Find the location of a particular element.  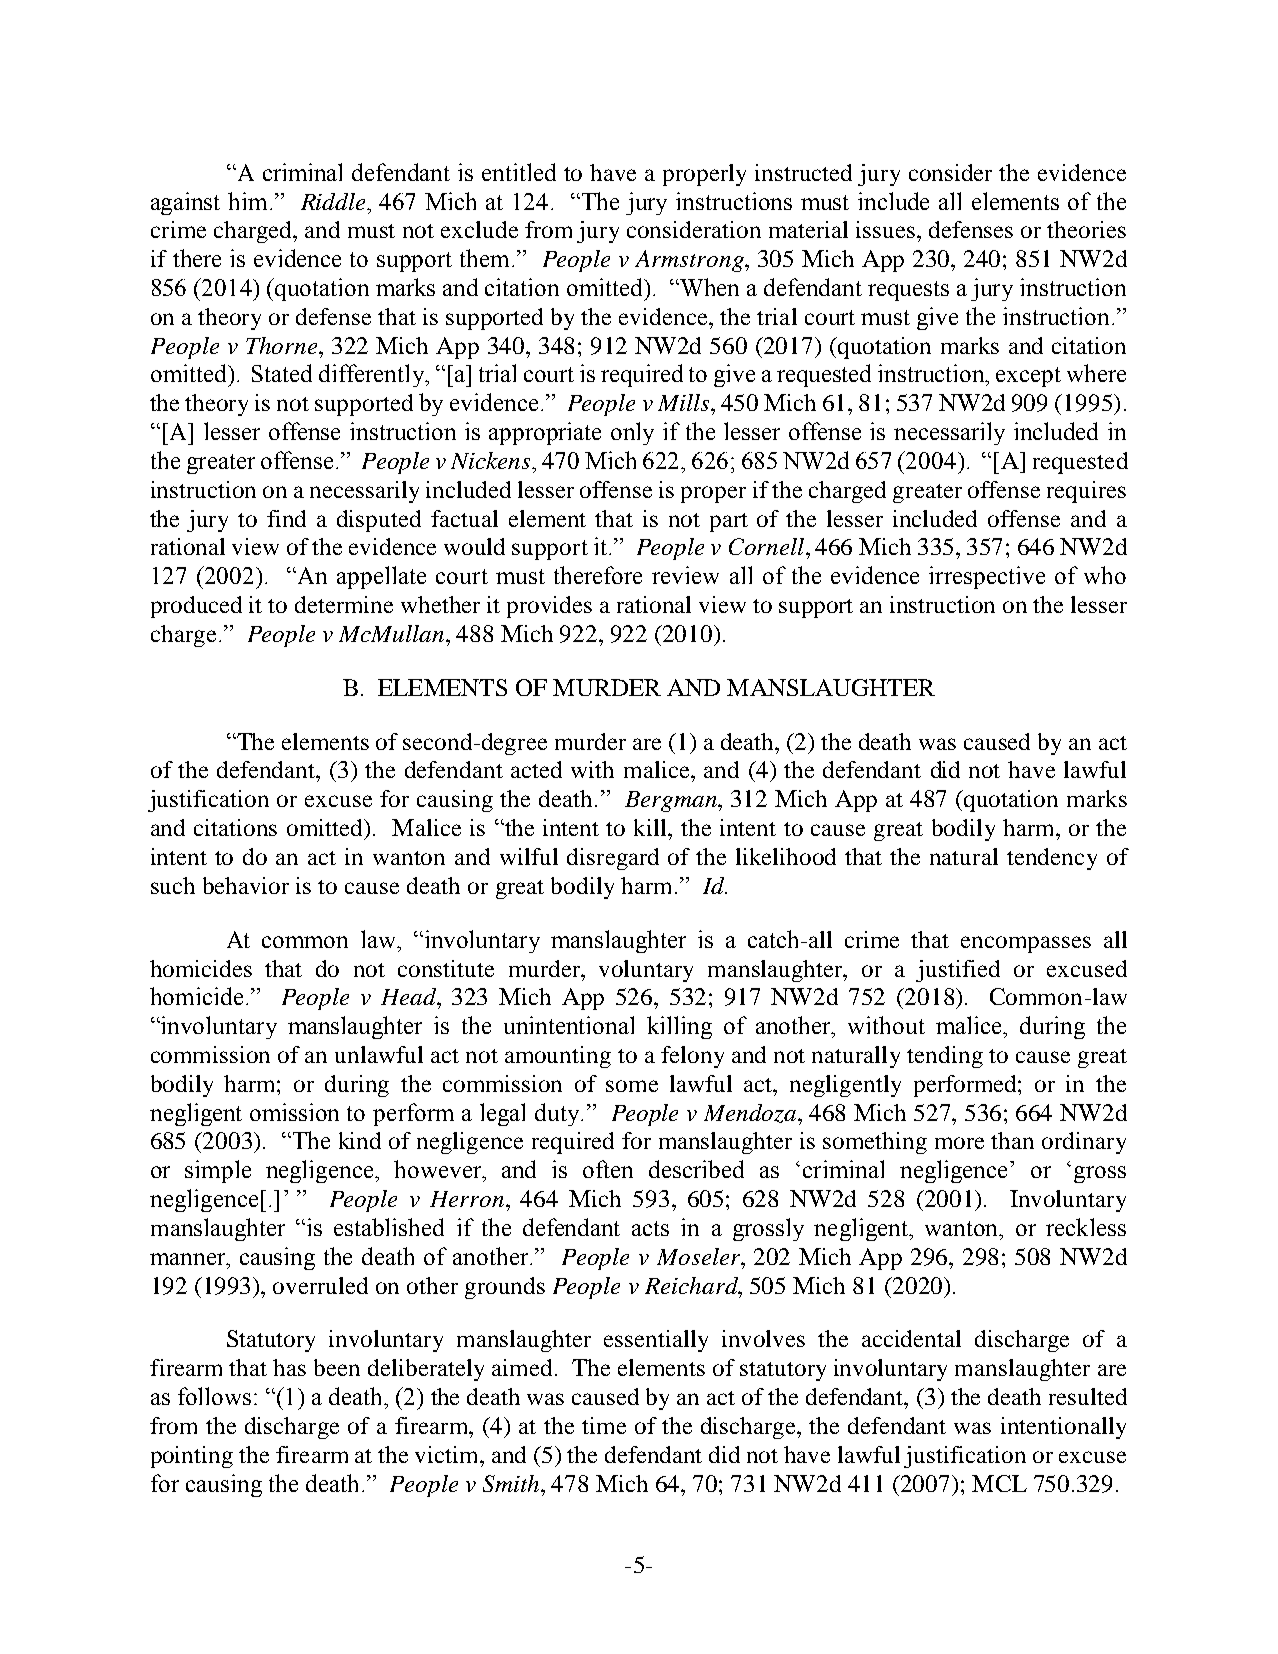

find is located at coordinates (286, 518).
